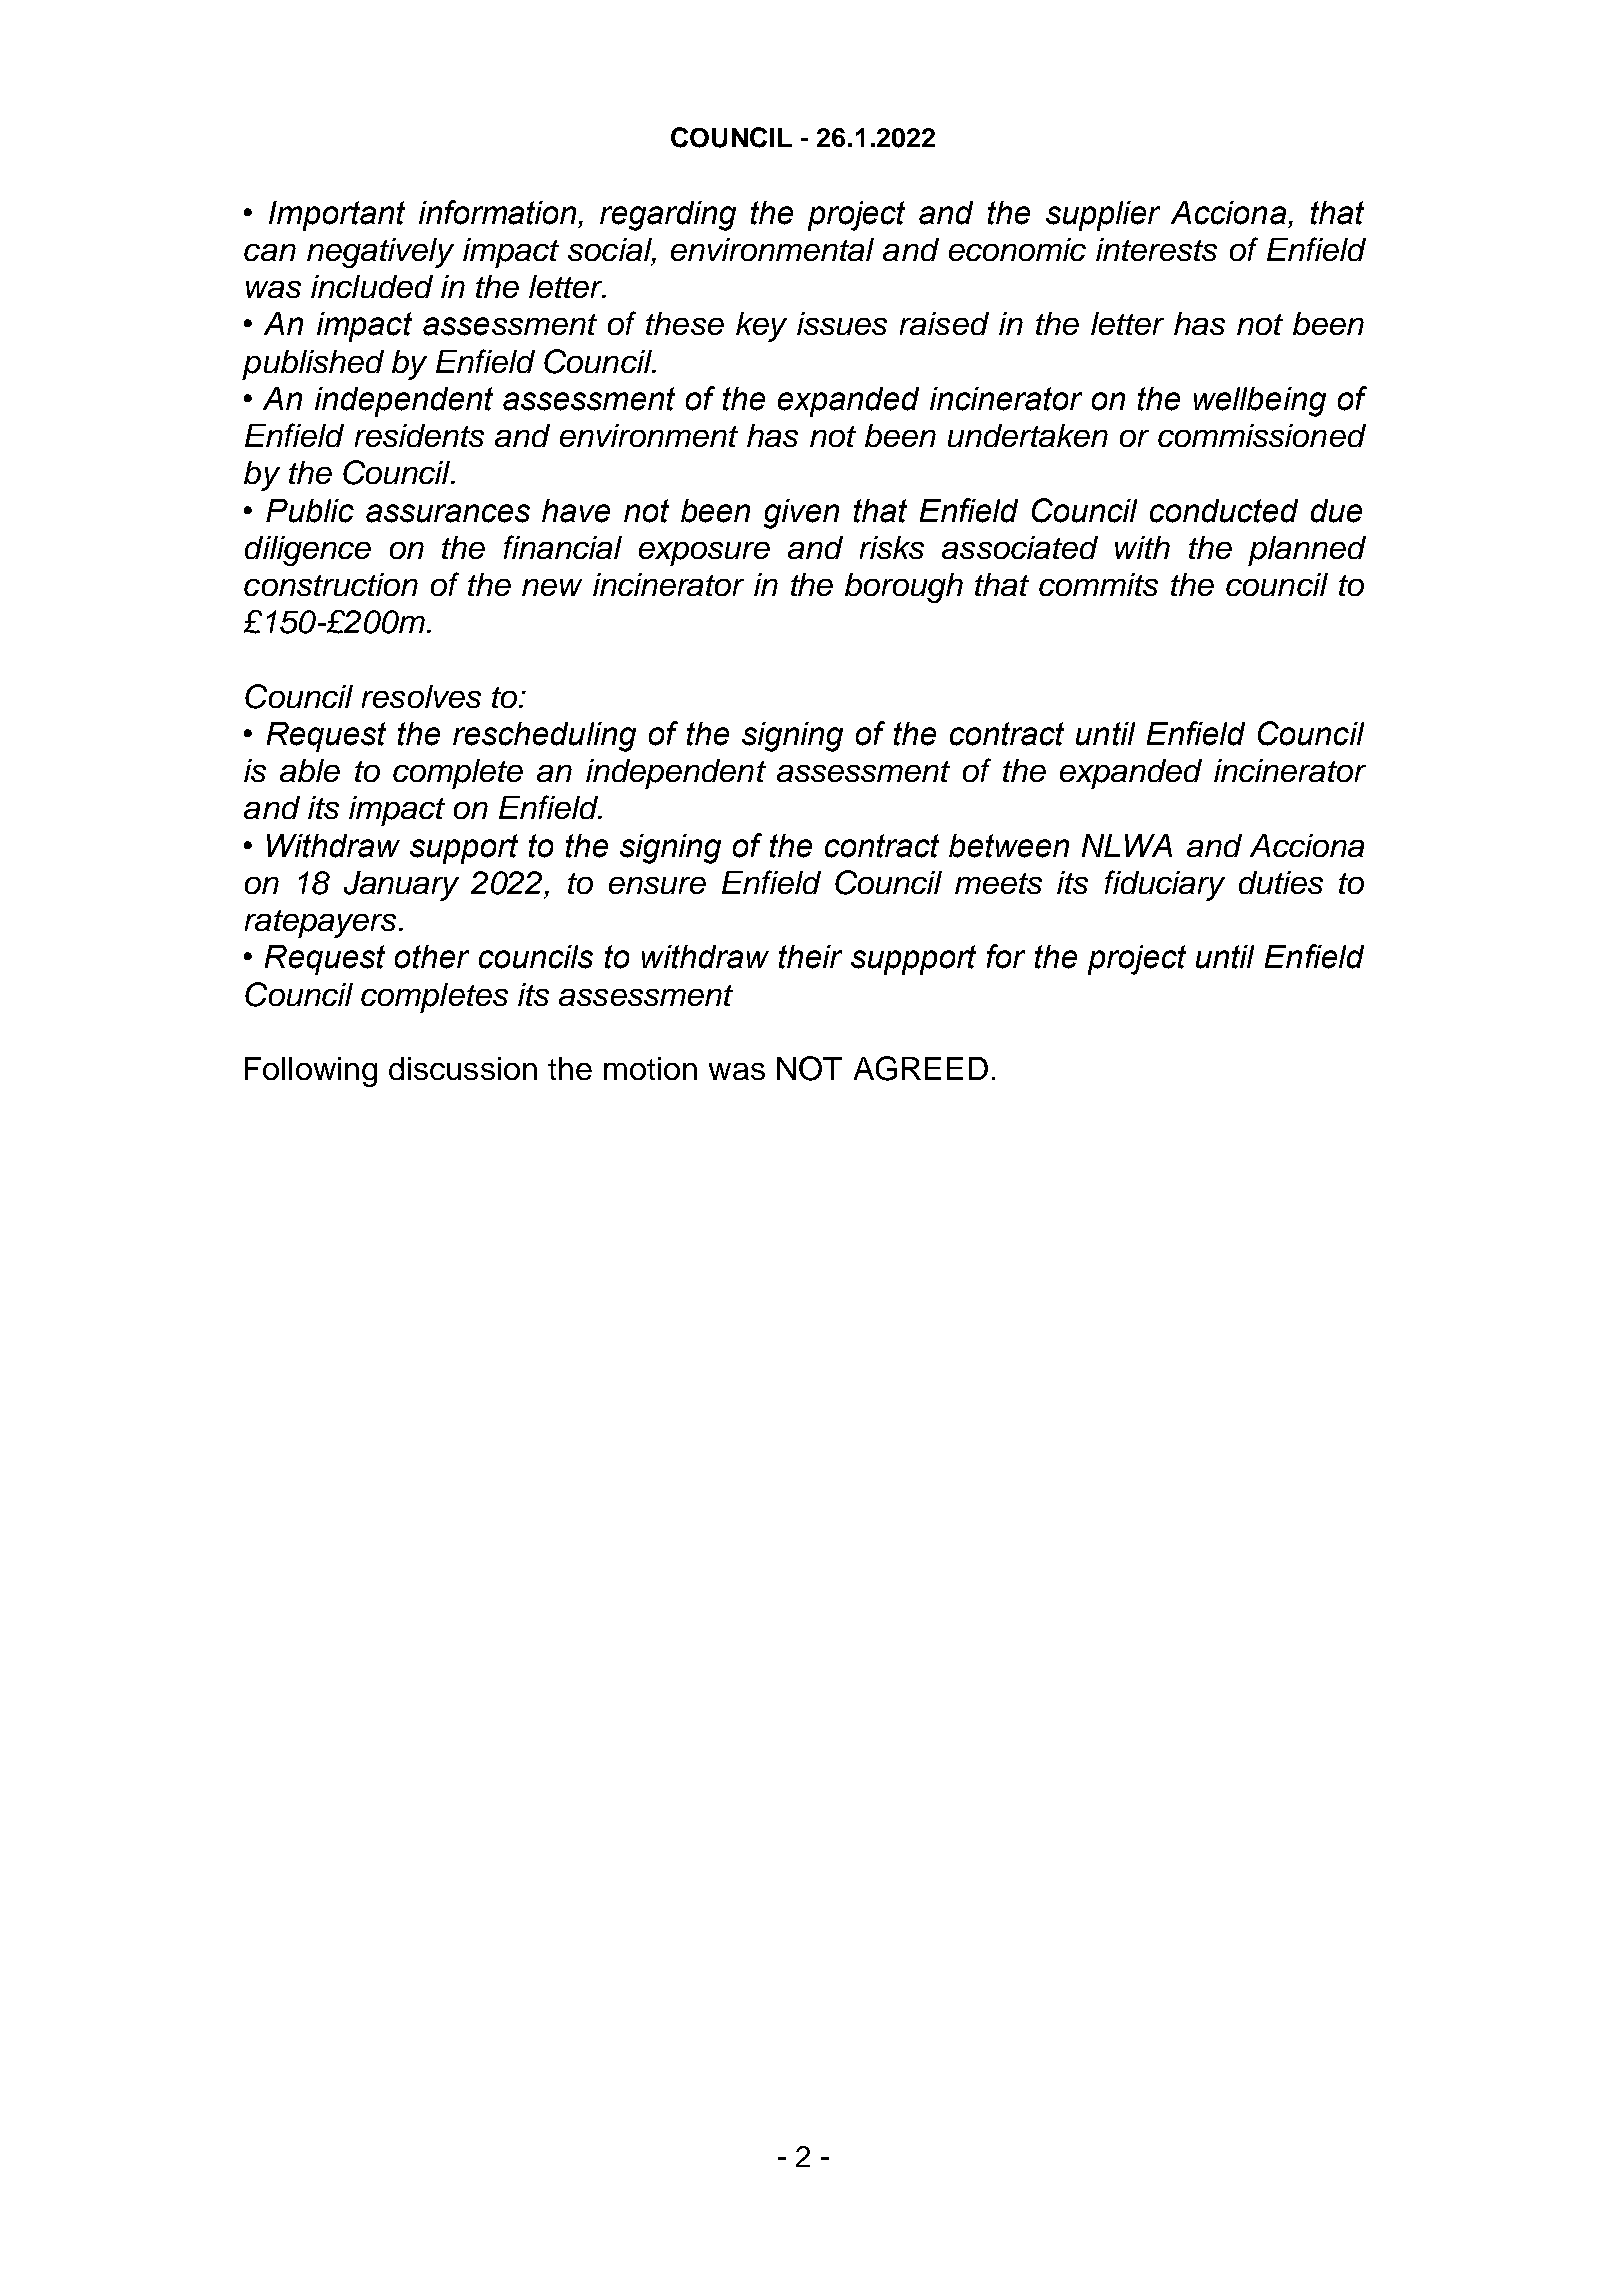 The image size is (1606, 2271). I want to click on AGREED, so click(921, 1068).
